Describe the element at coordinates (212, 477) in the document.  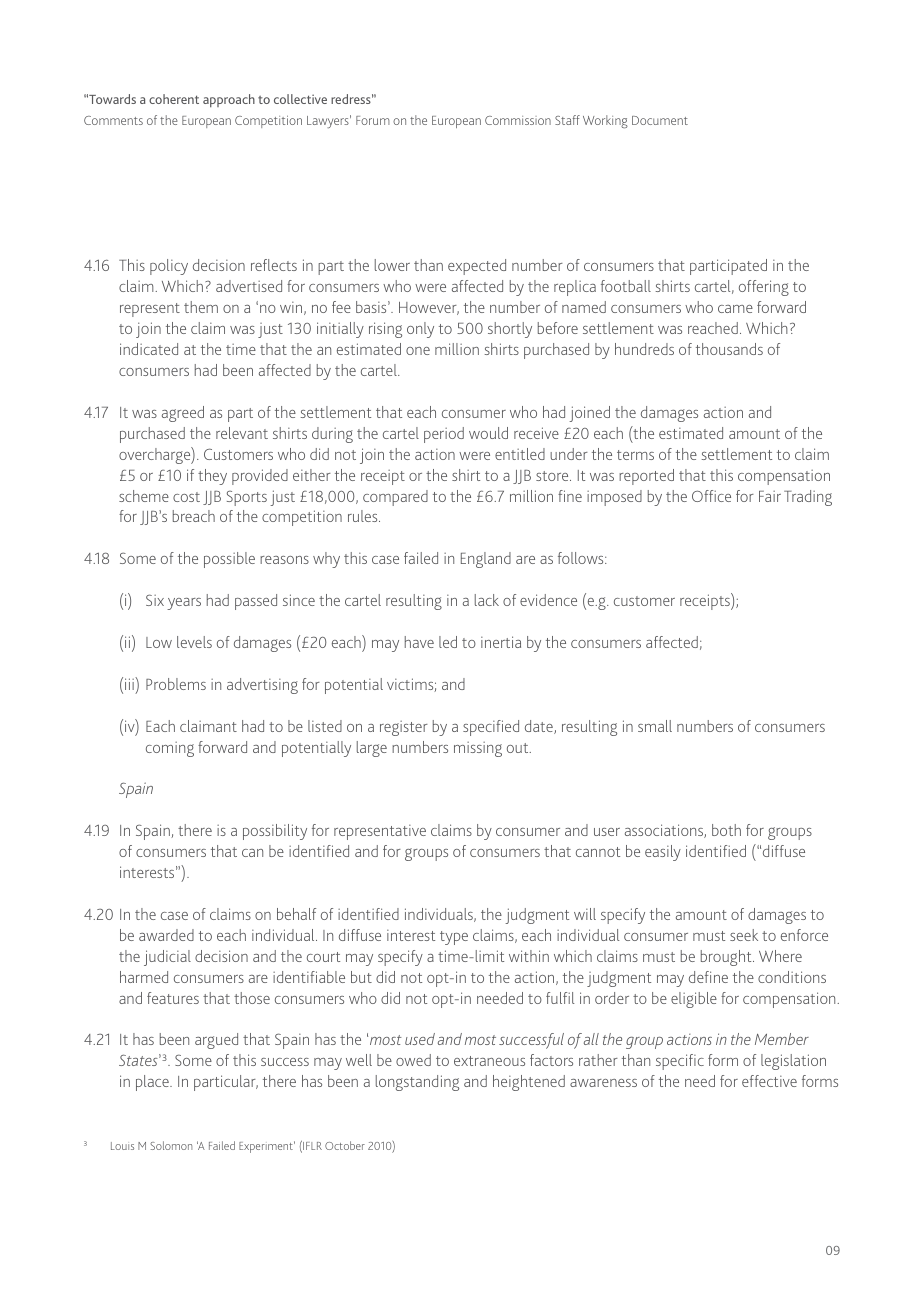
I see `they` at that location.
